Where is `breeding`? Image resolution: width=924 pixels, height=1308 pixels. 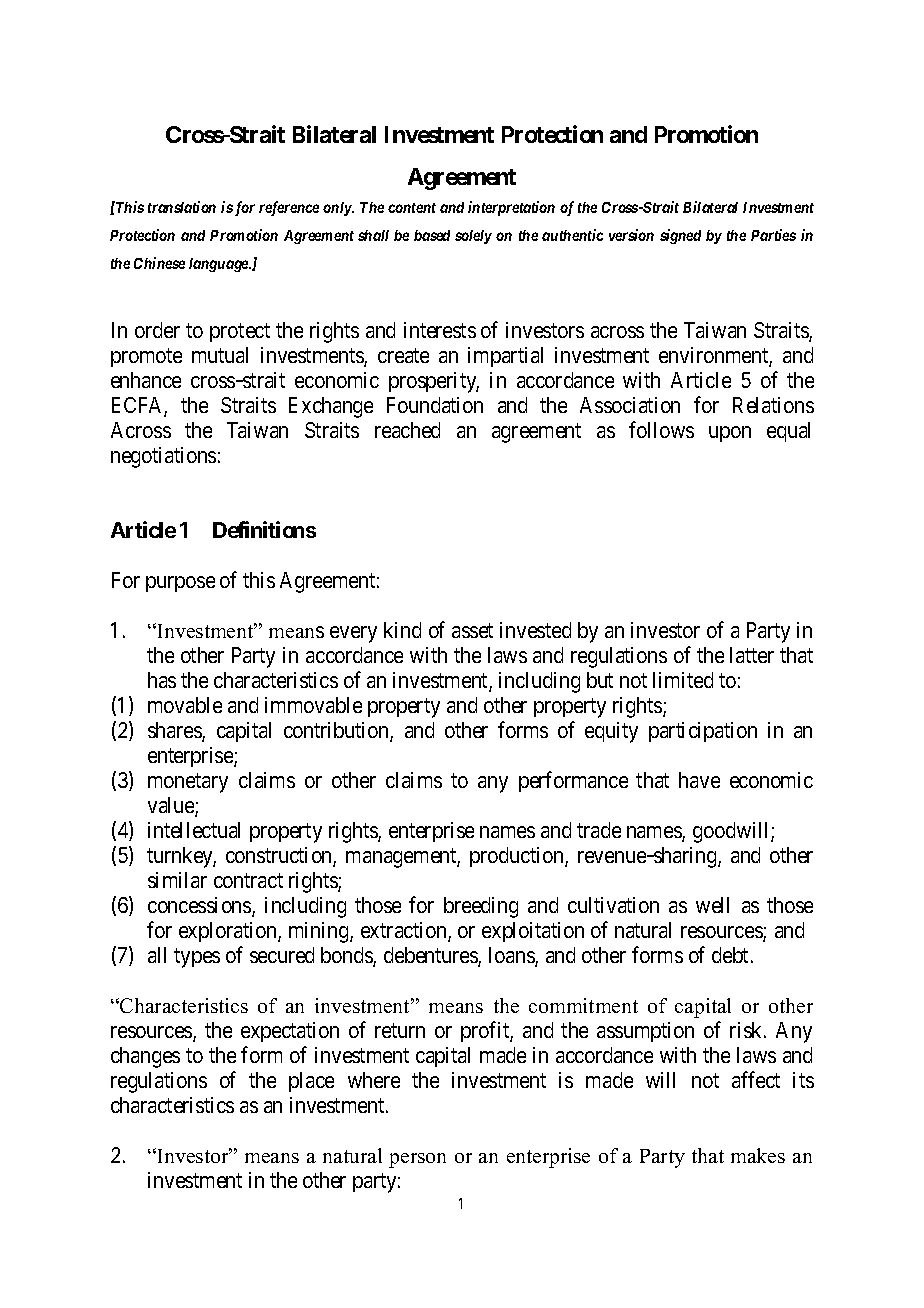
breeding is located at coordinates (481, 907).
